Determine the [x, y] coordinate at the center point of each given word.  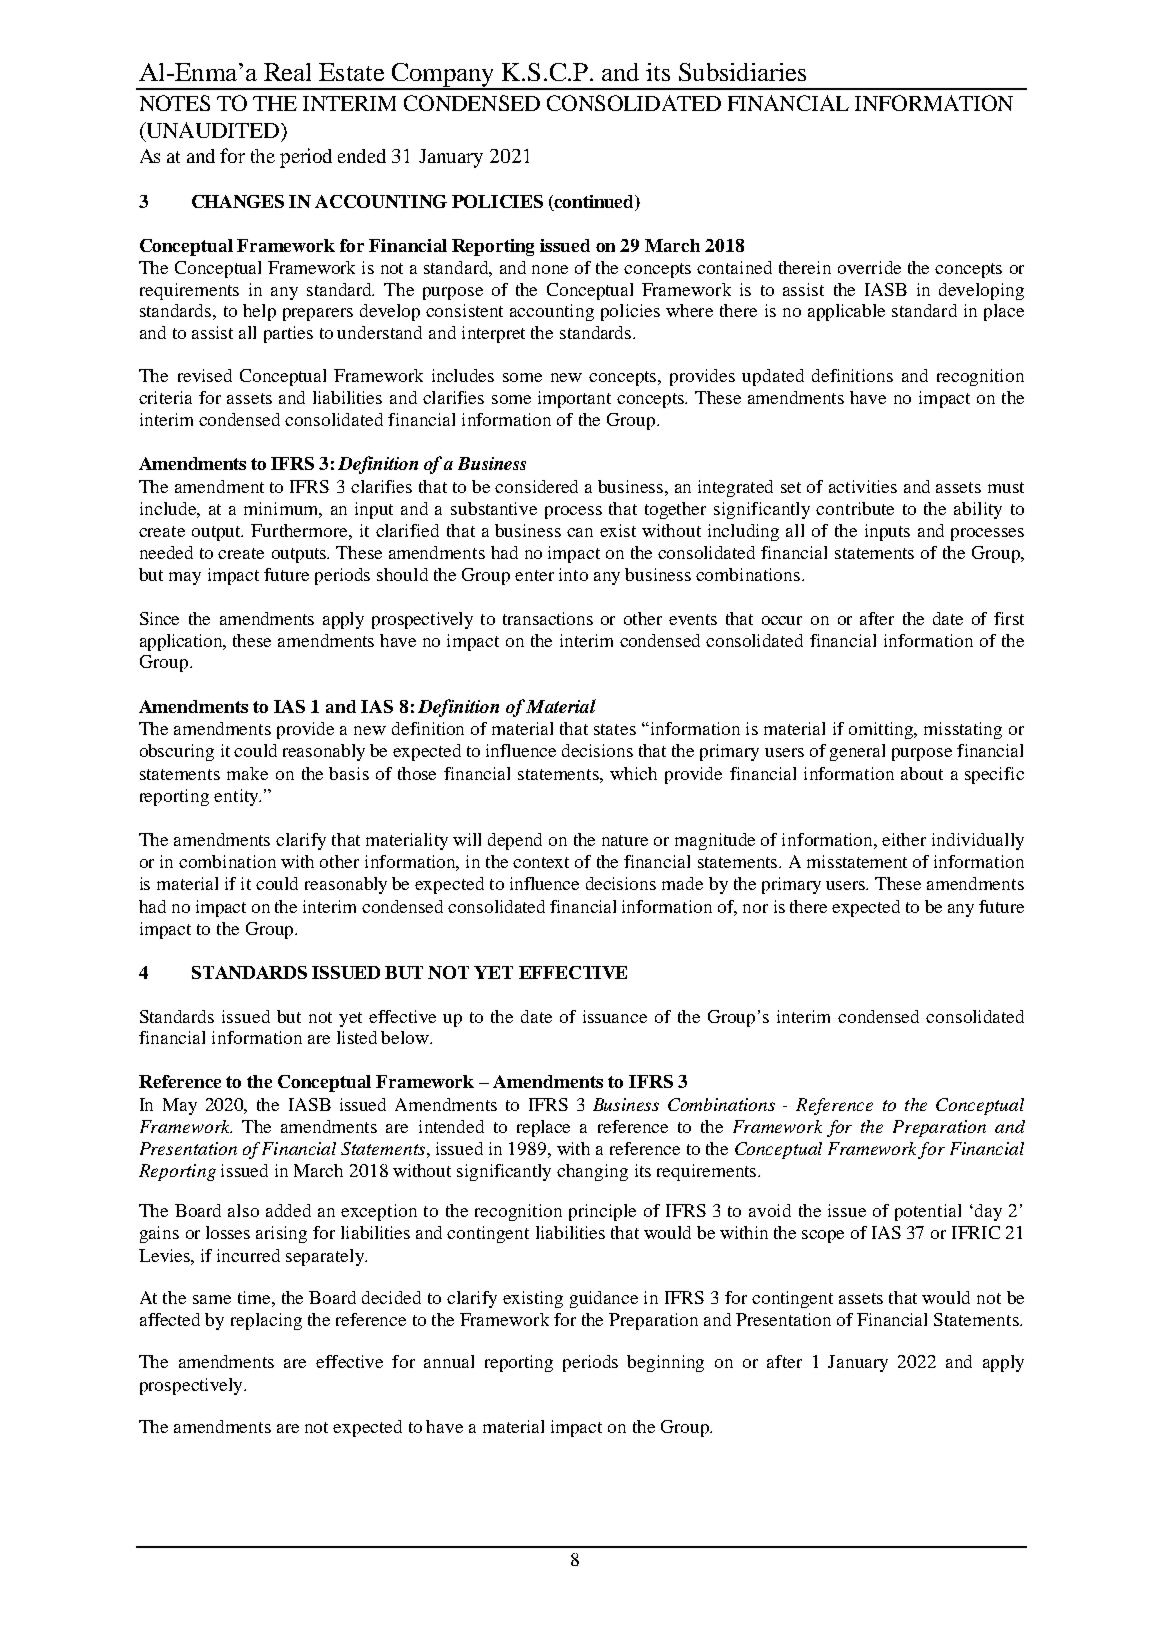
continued [594, 203]
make [247, 773]
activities [863, 486]
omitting [882, 730]
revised [205, 375]
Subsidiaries [742, 72]
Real [287, 72]
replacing [266, 1321]
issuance [615, 1016]
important [574, 399]
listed [357, 1037]
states [615, 729]
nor [755, 908]
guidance [604, 1299]
